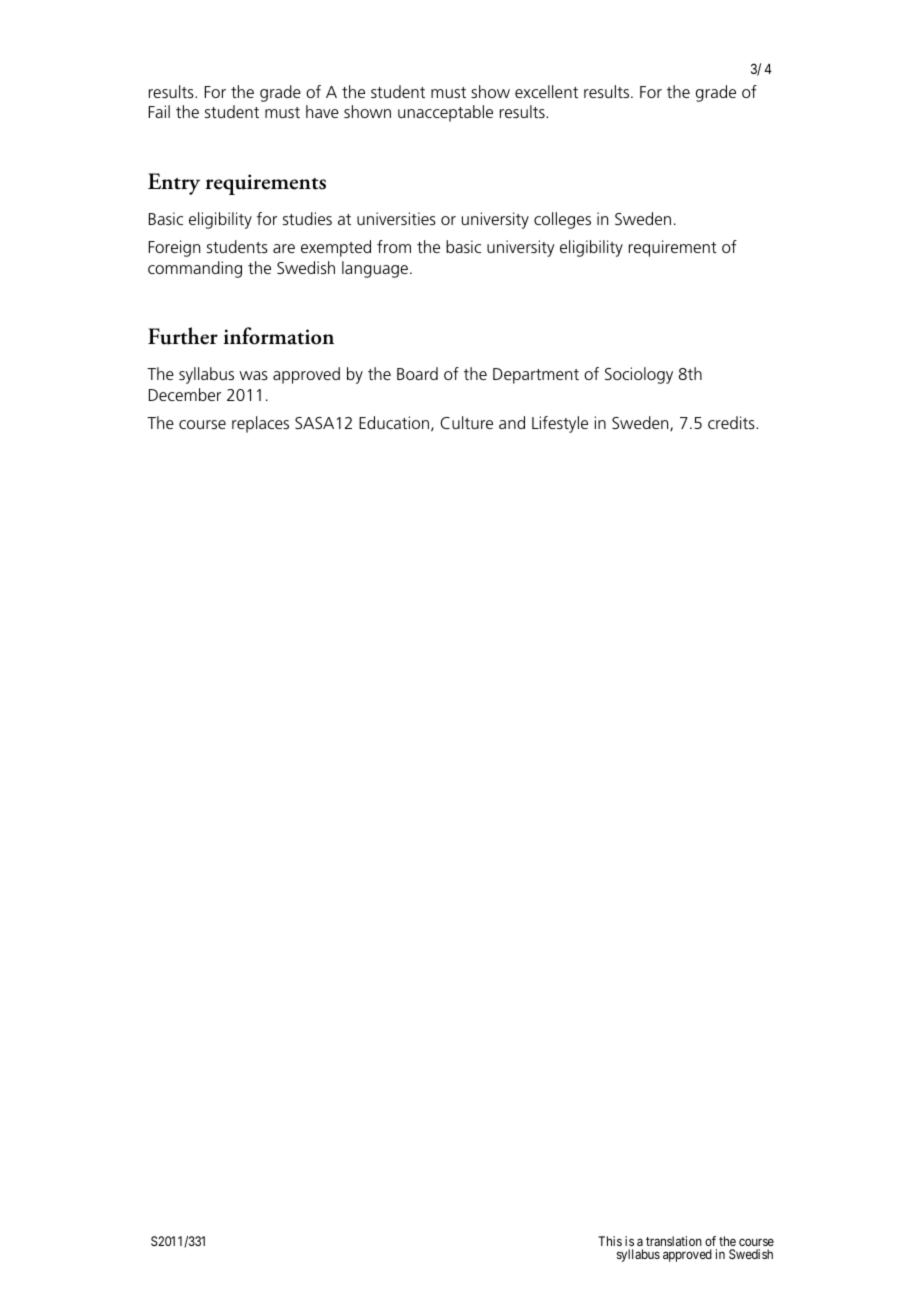 The image size is (924, 1308). Describe the element at coordinates (732, 422) in the screenshot. I see `credits` at that location.
